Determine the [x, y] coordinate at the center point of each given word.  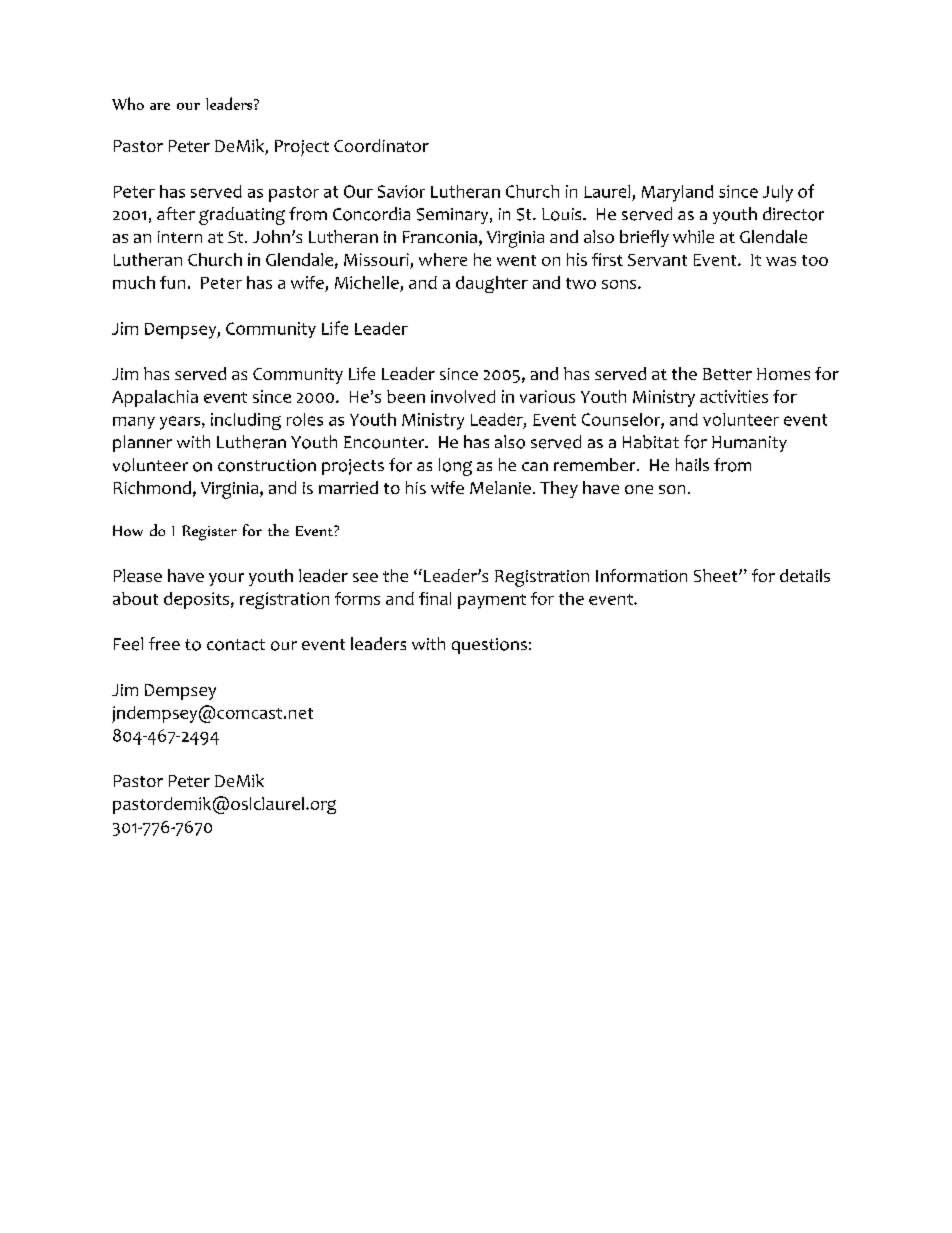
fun [172, 282]
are [160, 106]
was [781, 261]
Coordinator [381, 145]
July [778, 193]
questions [489, 646]
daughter [492, 284]
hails [692, 464]
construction [267, 465]
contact [236, 645]
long [455, 467]
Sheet [717, 575]
